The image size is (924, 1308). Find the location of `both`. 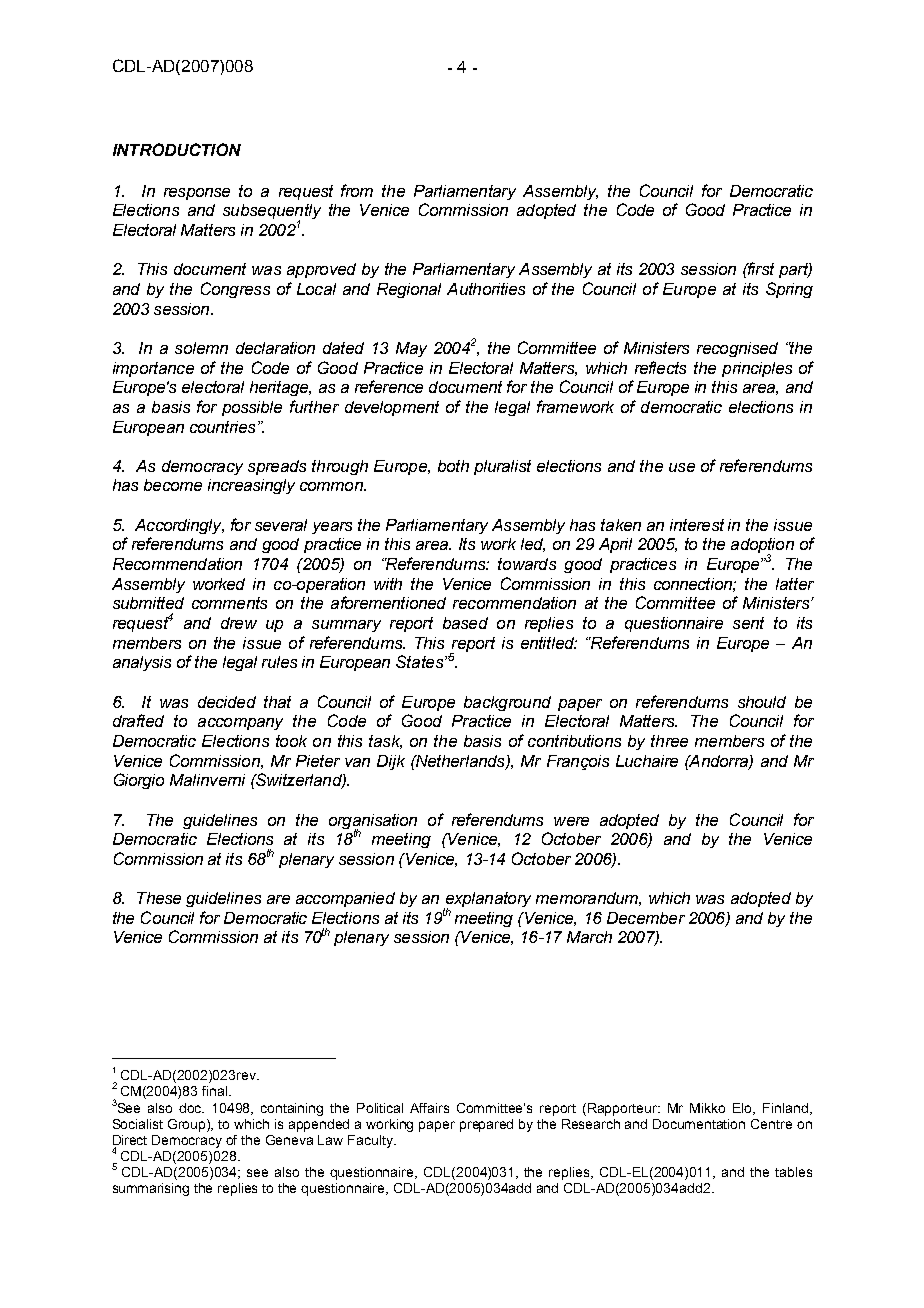

both is located at coordinates (453, 466).
